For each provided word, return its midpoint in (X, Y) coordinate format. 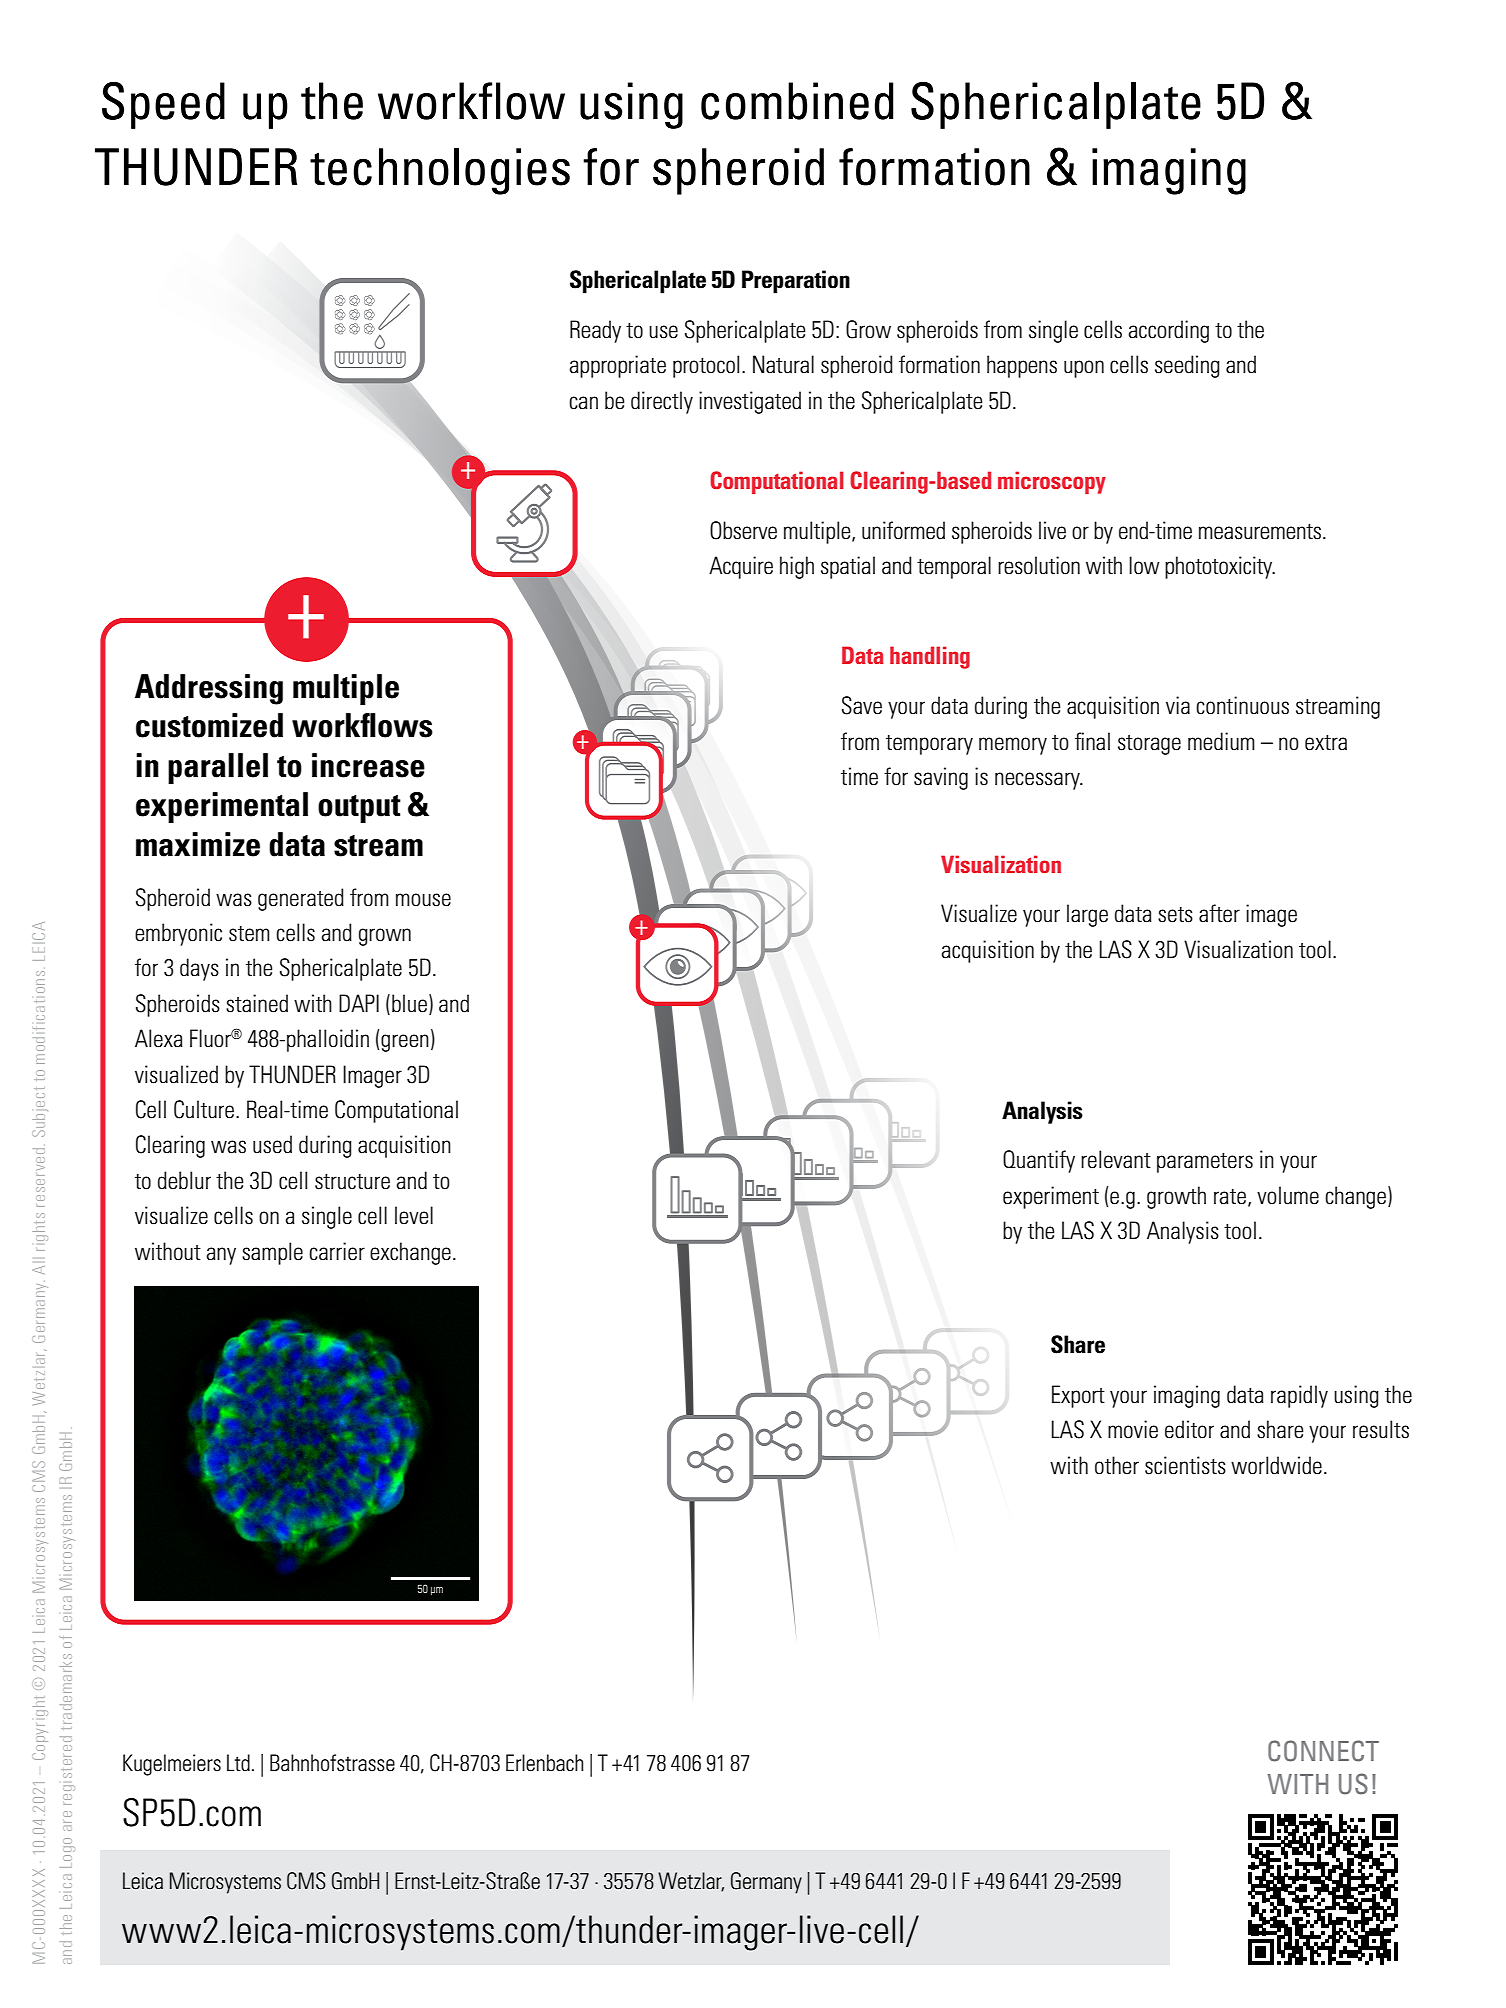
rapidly (1299, 1396)
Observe (743, 530)
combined (797, 101)
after (1219, 913)
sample (272, 1253)
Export (1078, 1396)
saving (941, 778)
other (1117, 1465)
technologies (440, 171)
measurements (1260, 532)
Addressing (209, 689)
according (1168, 331)
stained (257, 1003)
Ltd (238, 1763)
